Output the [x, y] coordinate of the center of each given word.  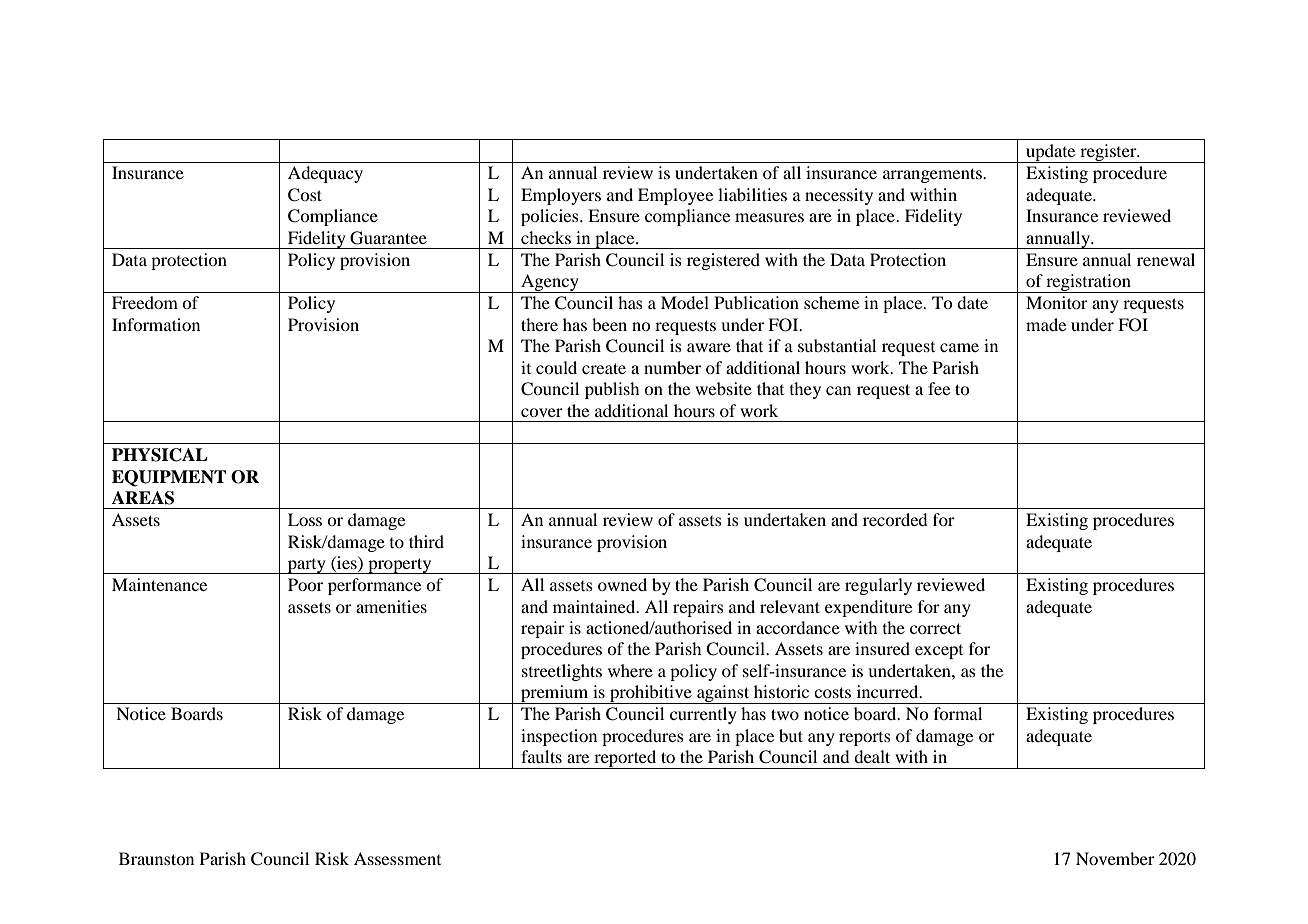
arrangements [933, 175]
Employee [675, 196]
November [1115, 858]
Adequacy [325, 174]
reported [625, 759]
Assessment [397, 858]
